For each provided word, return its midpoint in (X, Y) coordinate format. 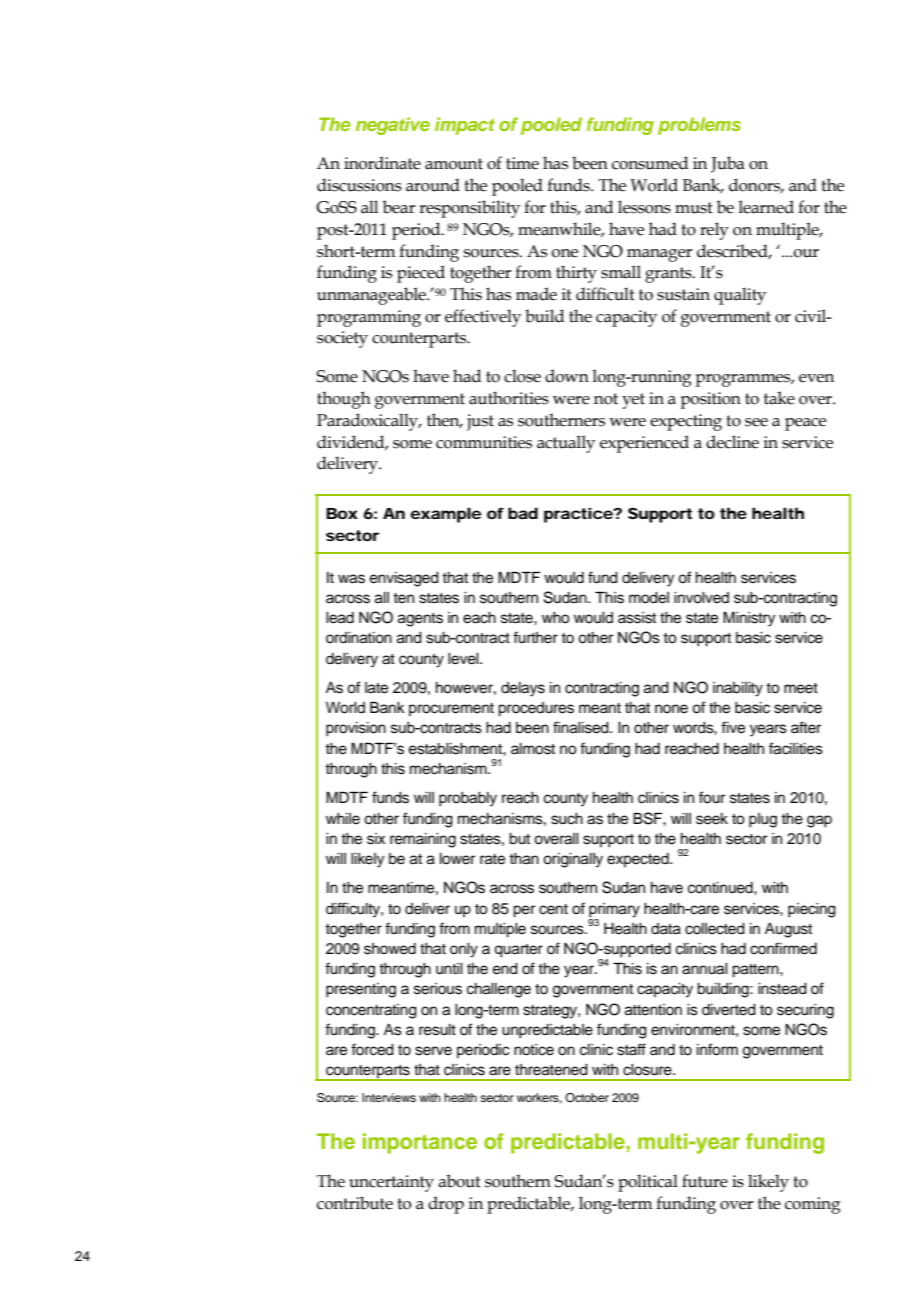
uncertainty (391, 1183)
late (376, 688)
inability (738, 689)
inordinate (382, 163)
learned (766, 207)
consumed (650, 163)
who (556, 618)
